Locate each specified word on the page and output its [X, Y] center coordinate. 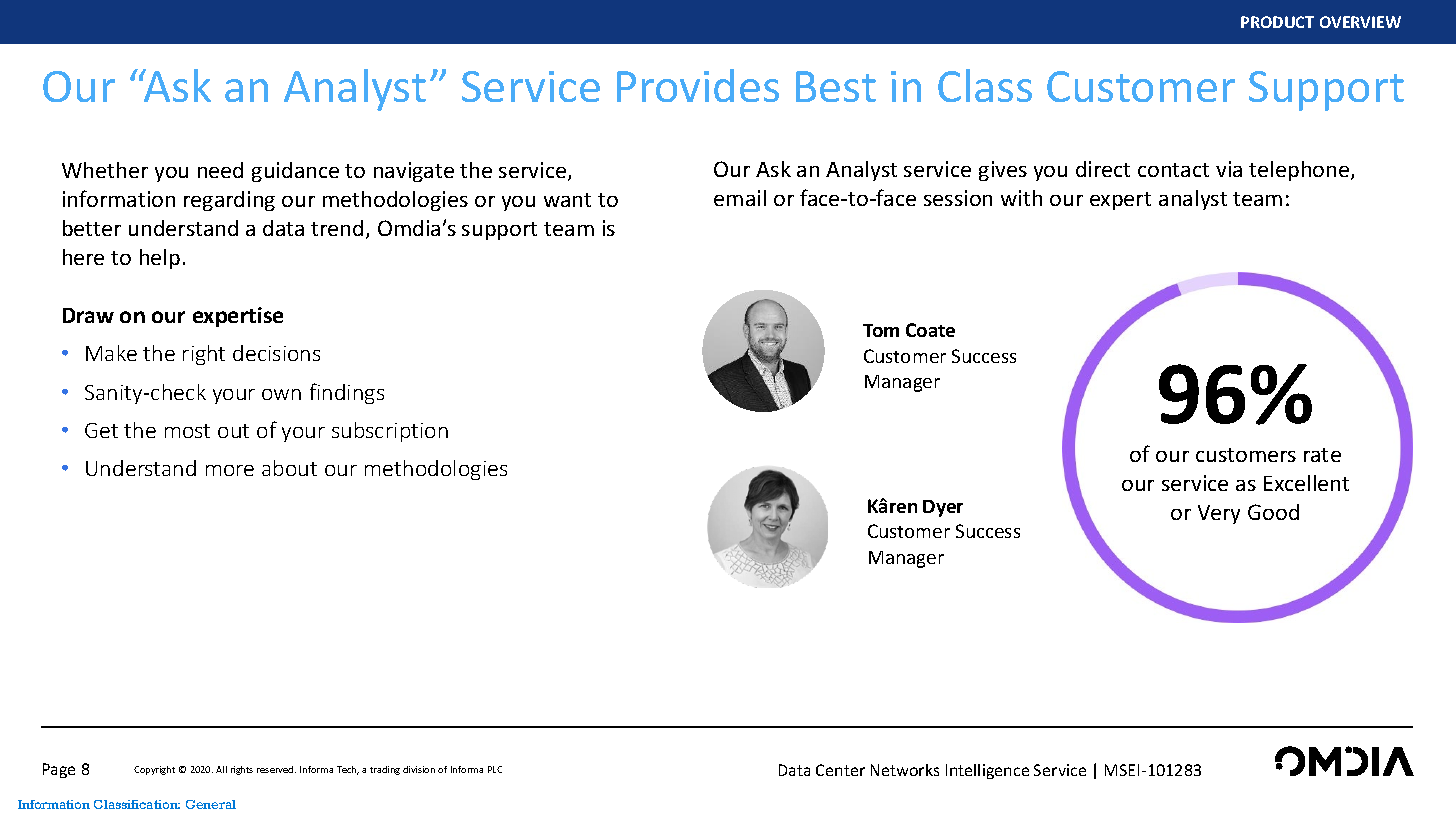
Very [1219, 514]
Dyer [943, 508]
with [1021, 198]
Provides [698, 85]
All [221, 769]
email [740, 198]
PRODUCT [1277, 22]
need [220, 170]
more [230, 470]
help [160, 259]
